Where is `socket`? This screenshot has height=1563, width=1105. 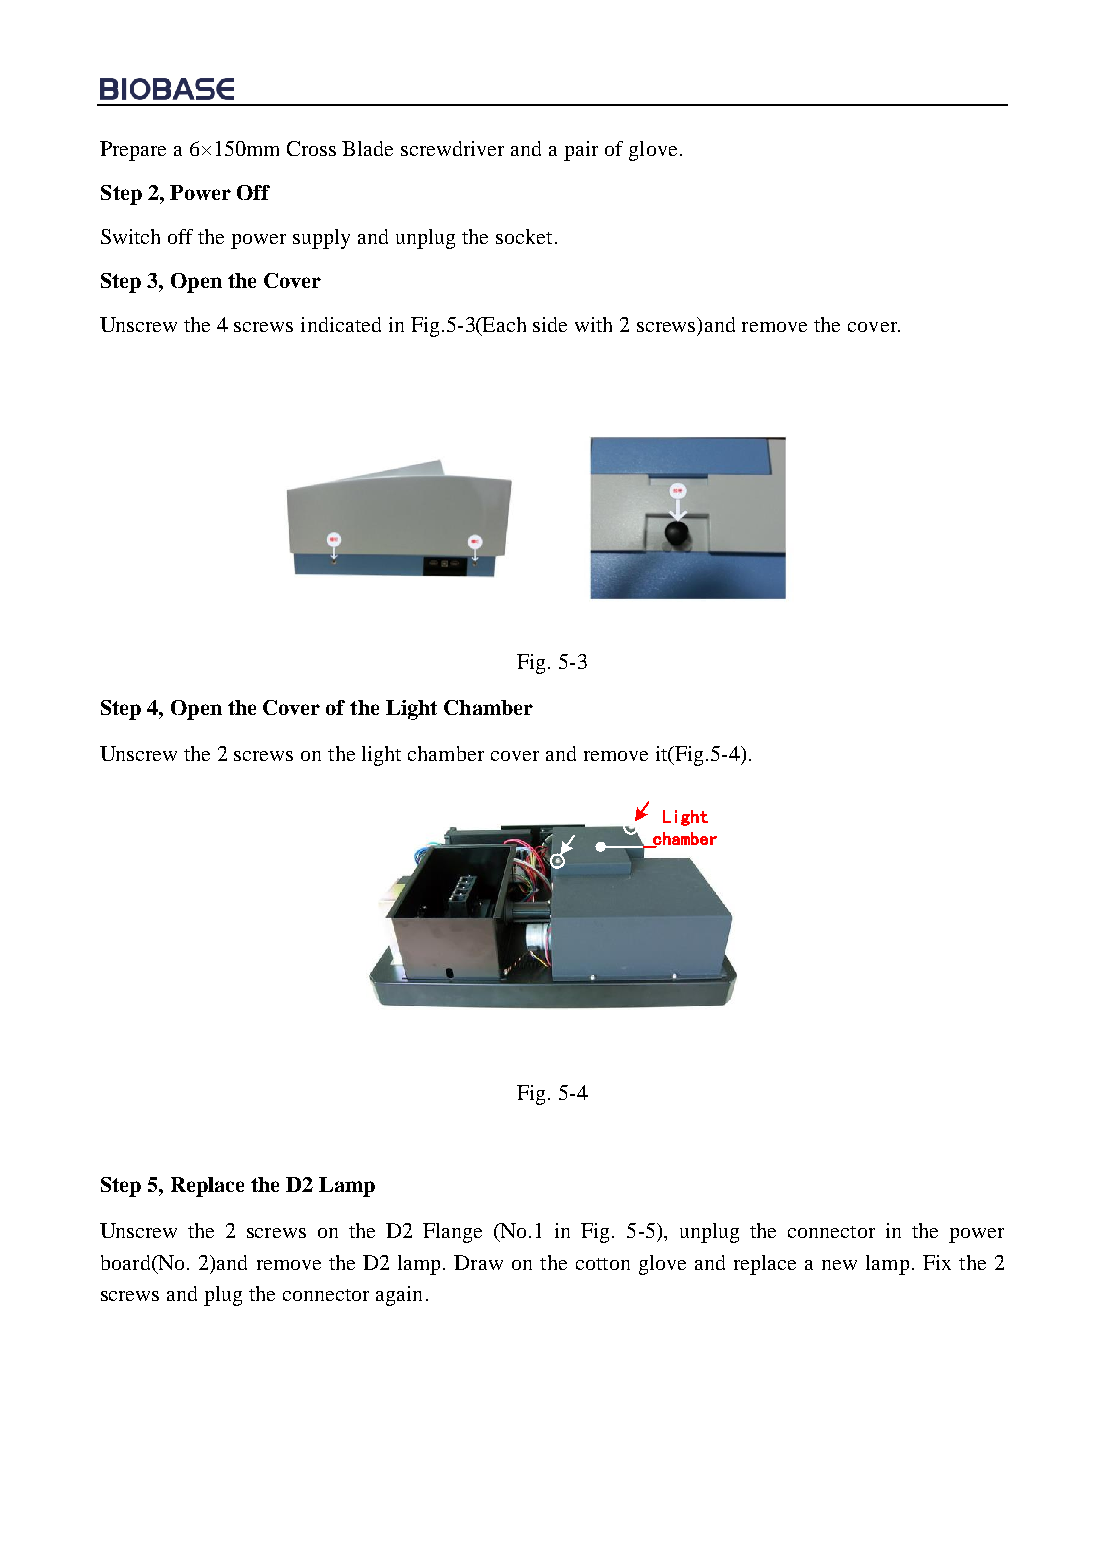 socket is located at coordinates (524, 236).
